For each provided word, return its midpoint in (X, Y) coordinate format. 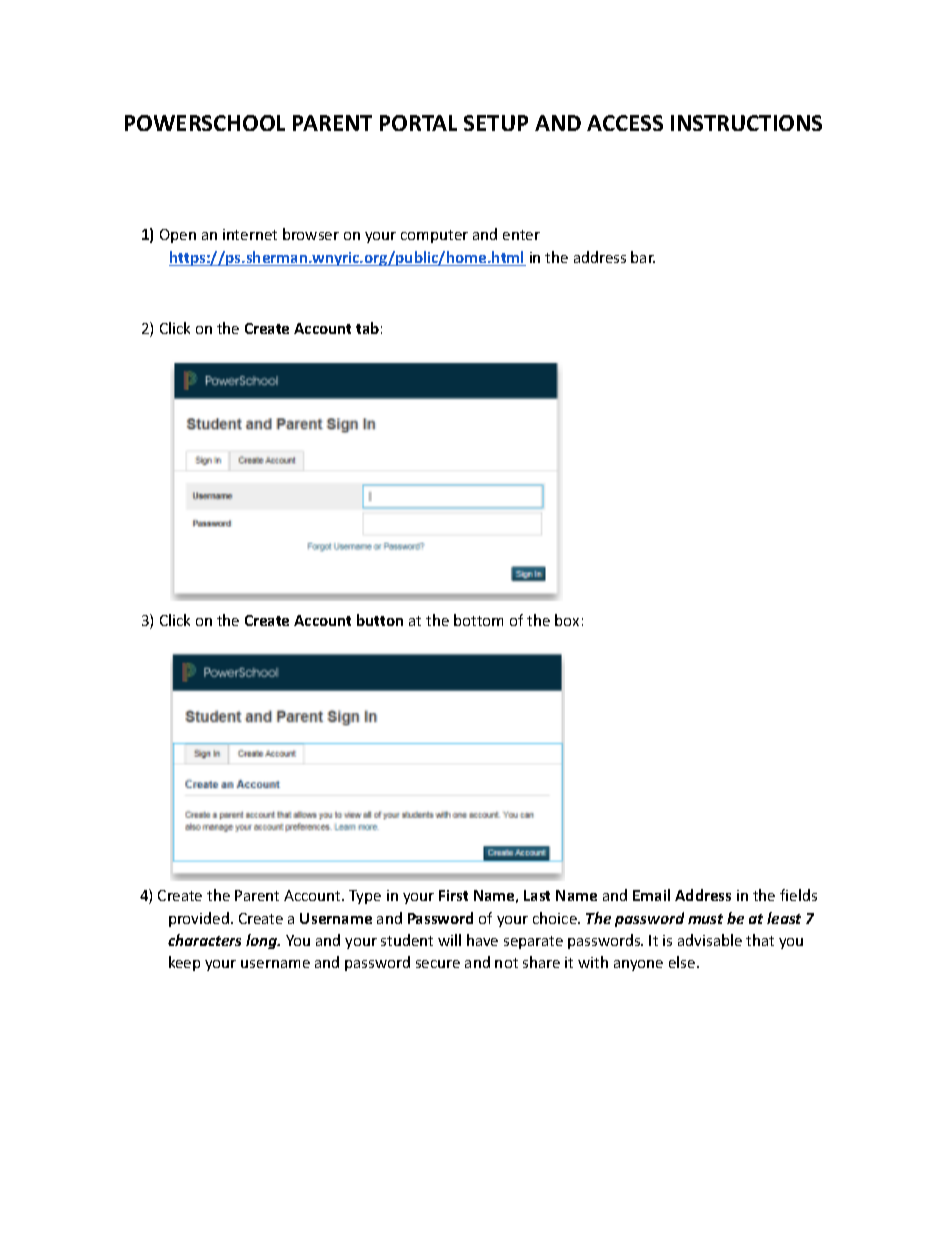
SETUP (496, 123)
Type (365, 897)
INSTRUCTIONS (746, 123)
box (567, 620)
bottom (478, 620)
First (453, 895)
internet (250, 234)
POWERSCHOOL (205, 123)
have (482, 940)
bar (643, 257)
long (263, 941)
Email (651, 895)
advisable (710, 940)
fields (798, 895)
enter (521, 235)
